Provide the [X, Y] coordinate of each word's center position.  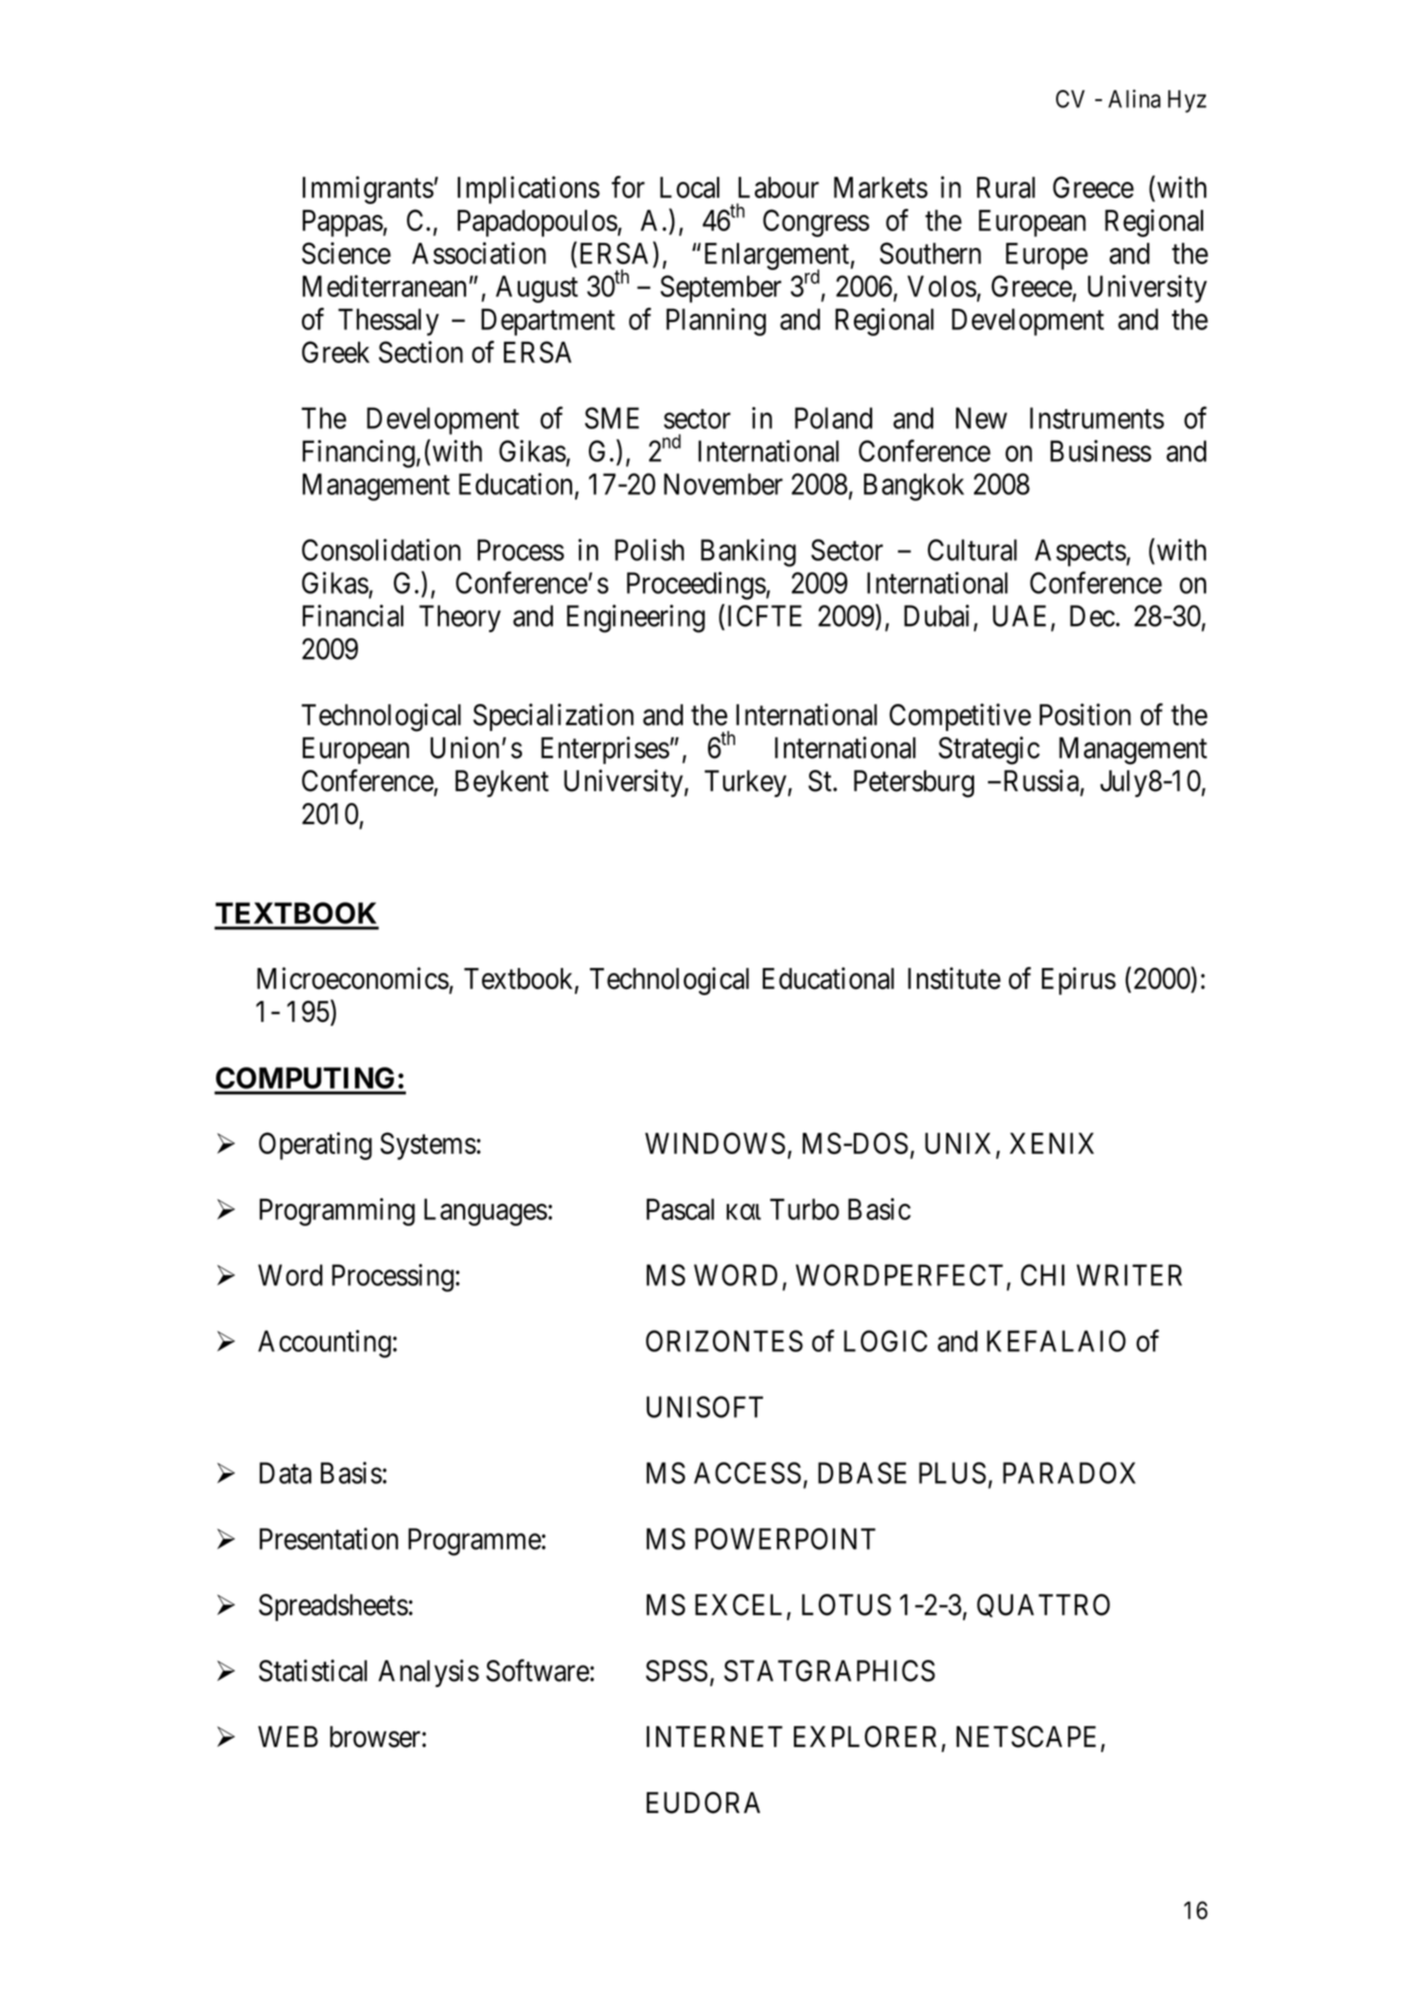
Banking [748, 553]
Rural [1006, 187]
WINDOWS [715, 1143]
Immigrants [368, 190]
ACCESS [747, 1473]
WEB [288, 1736]
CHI [1043, 1275]
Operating [315, 1146]
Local [690, 187]
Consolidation [381, 550]
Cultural [972, 550]
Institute [954, 978]
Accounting [324, 1344]
